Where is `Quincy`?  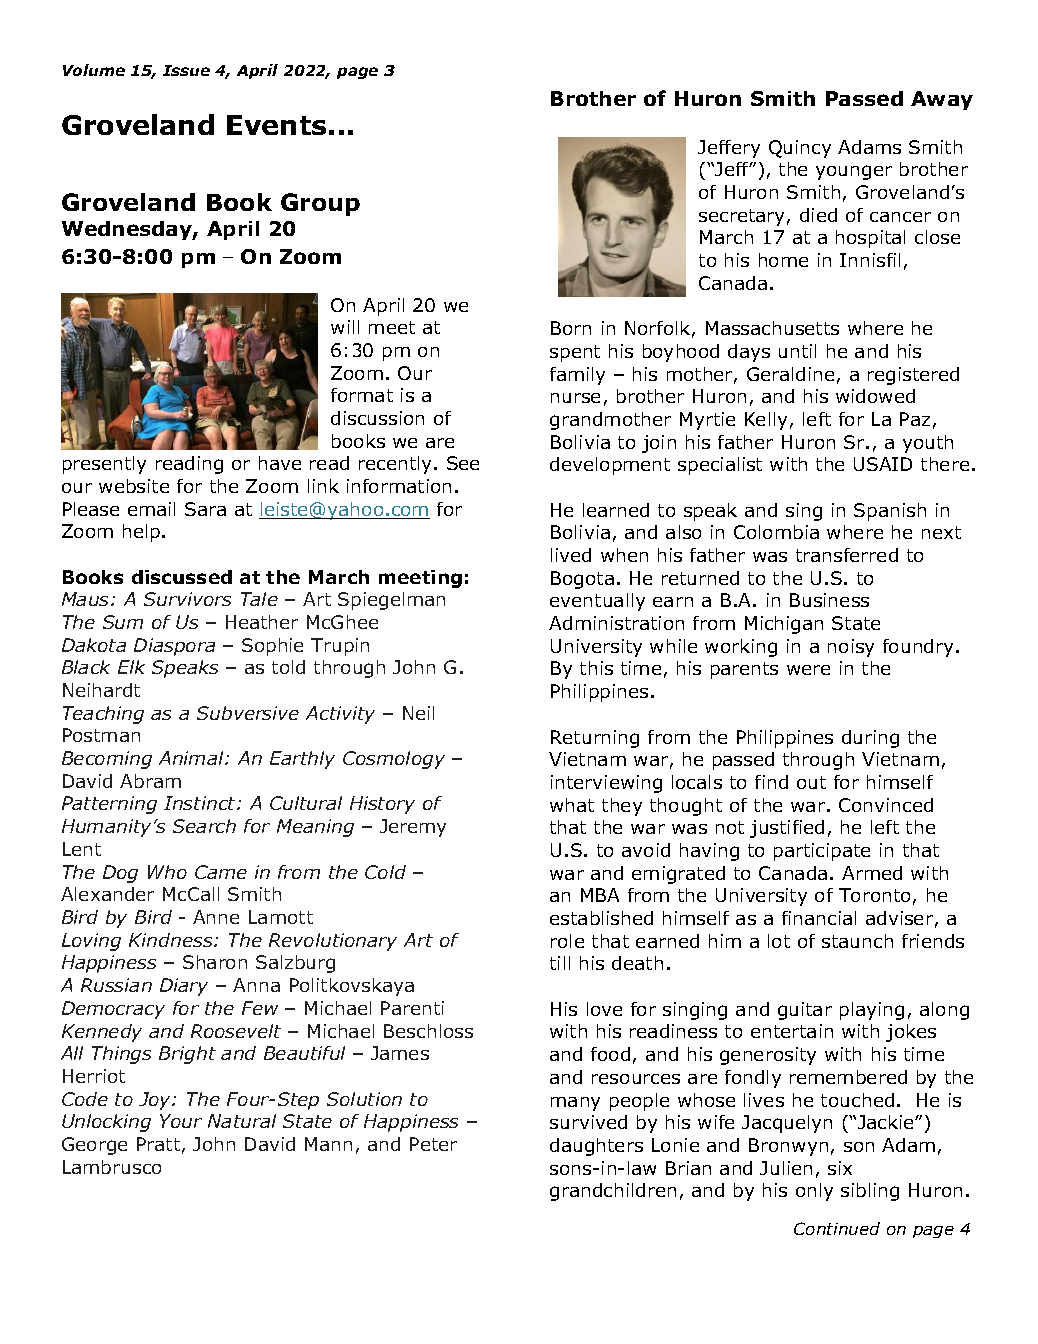
Quincy is located at coordinates (800, 149).
